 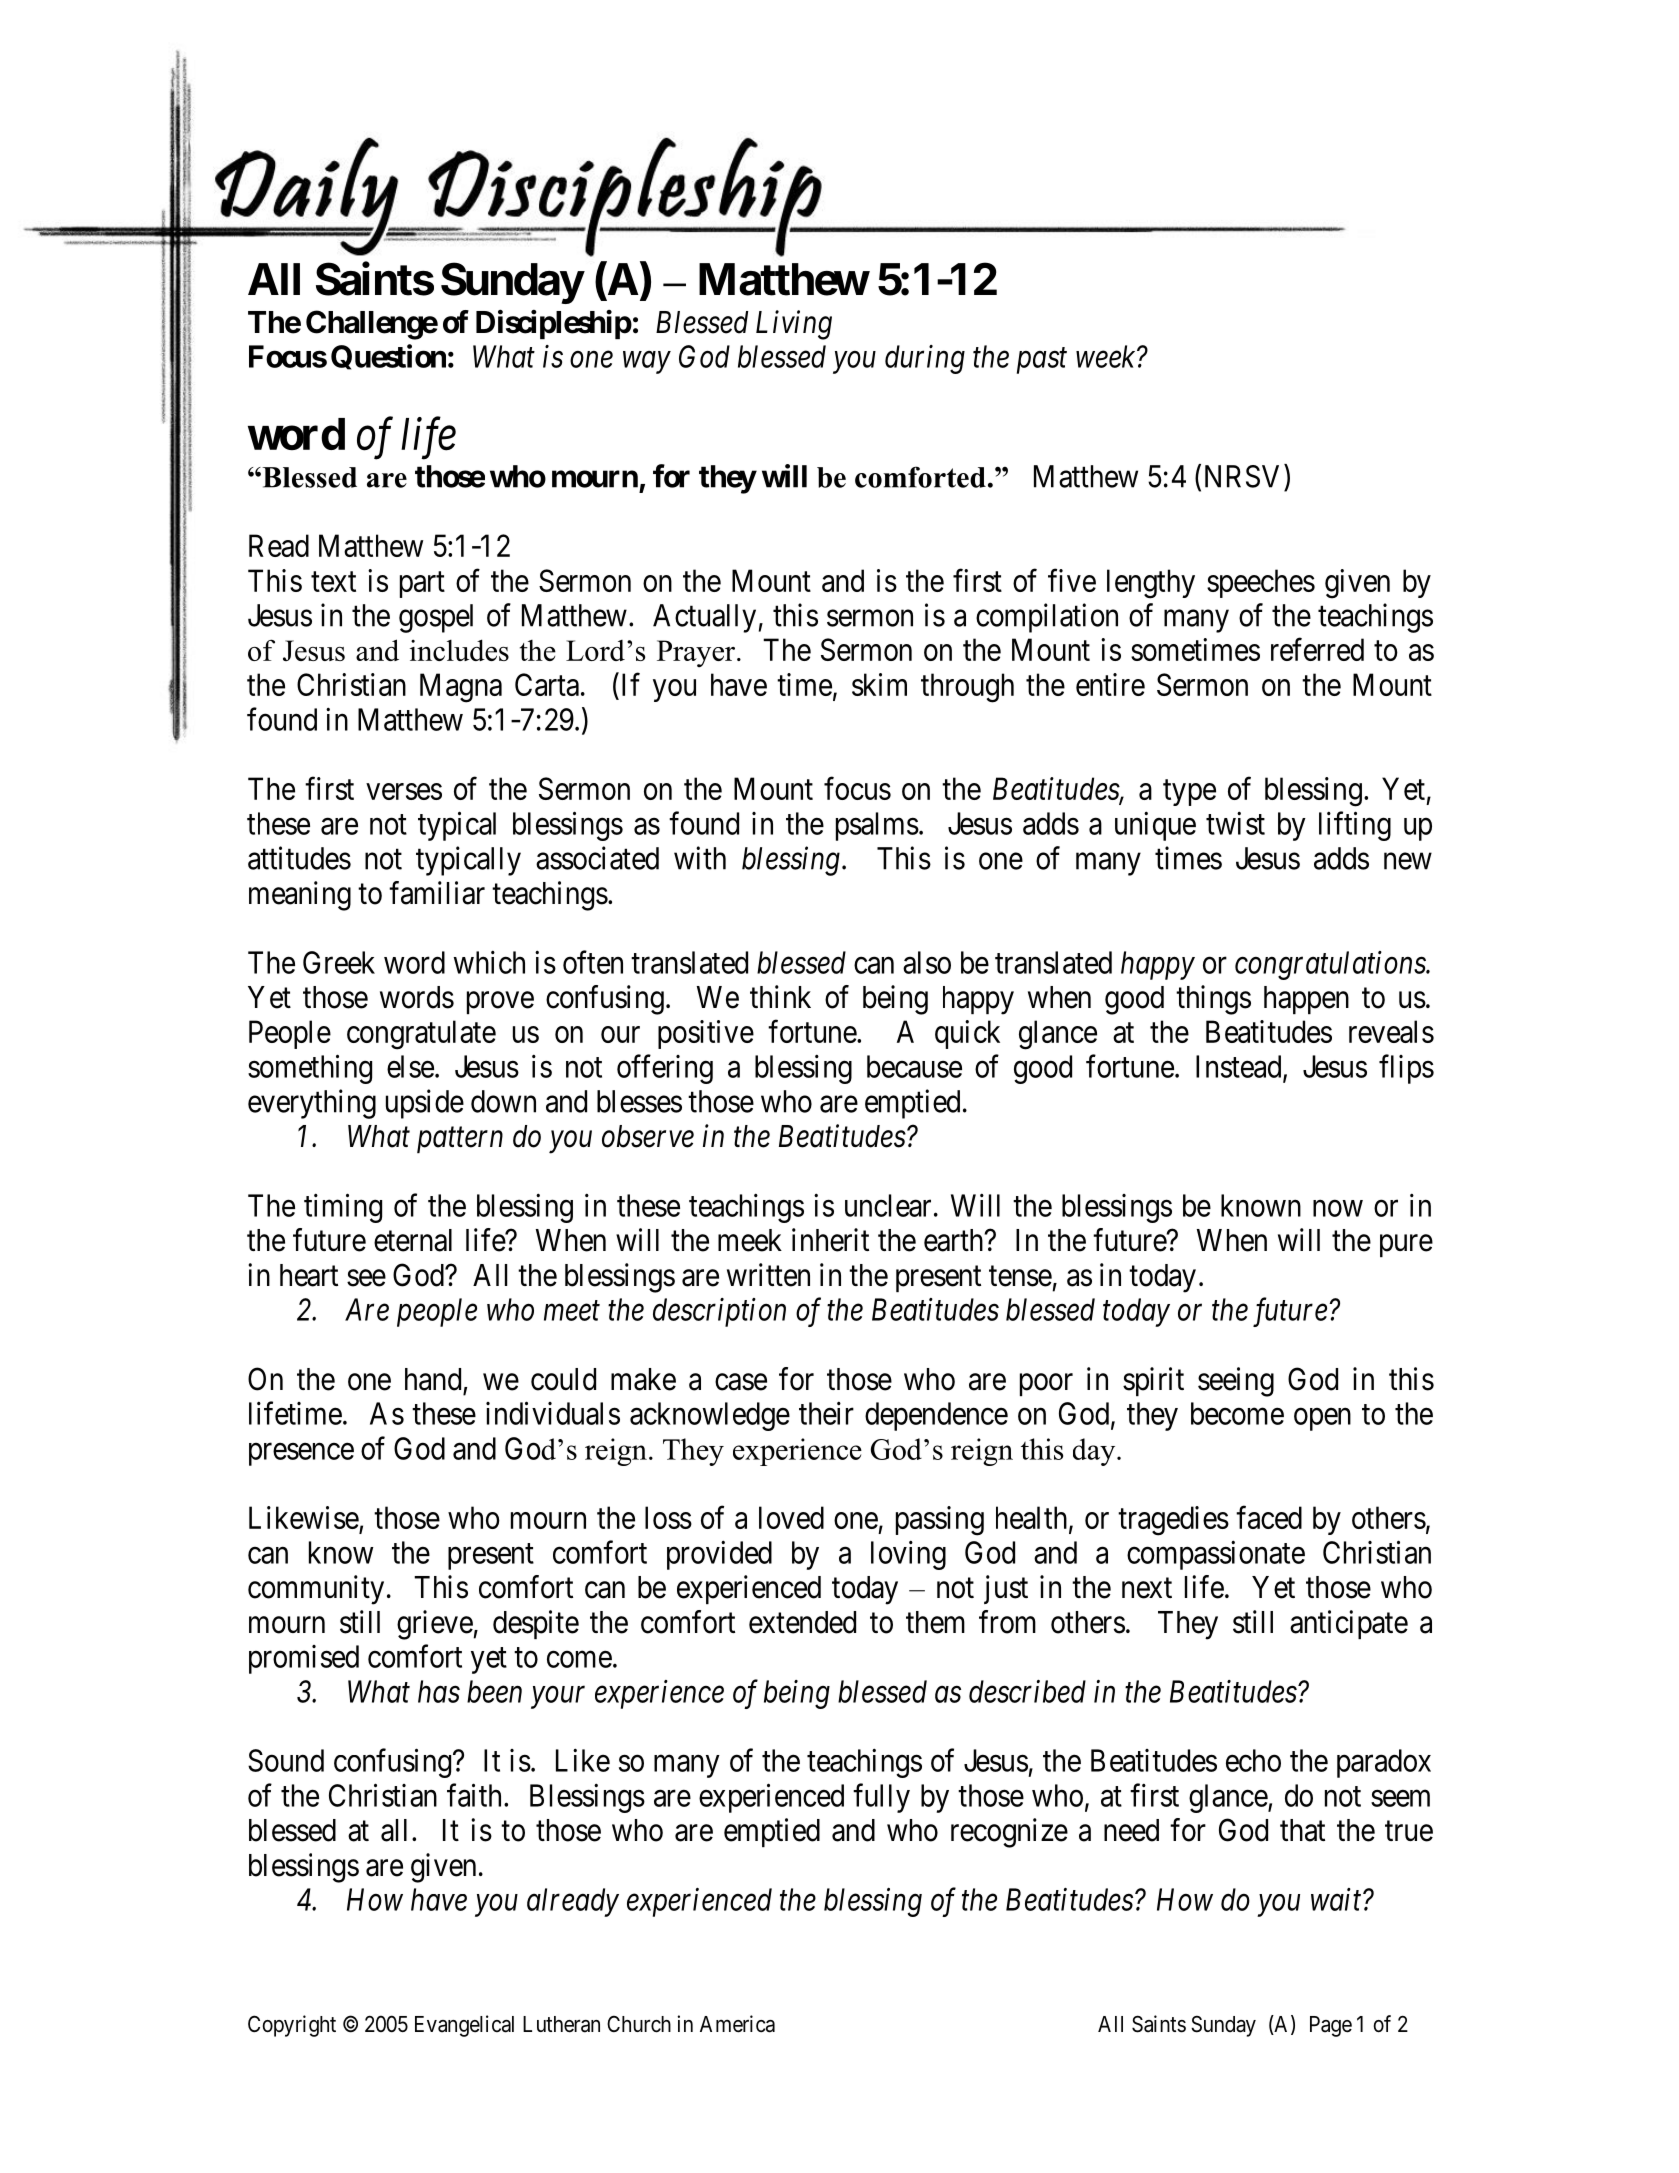 What do you see at coordinates (826, 1413) in the screenshot?
I see `their` at bounding box center [826, 1413].
